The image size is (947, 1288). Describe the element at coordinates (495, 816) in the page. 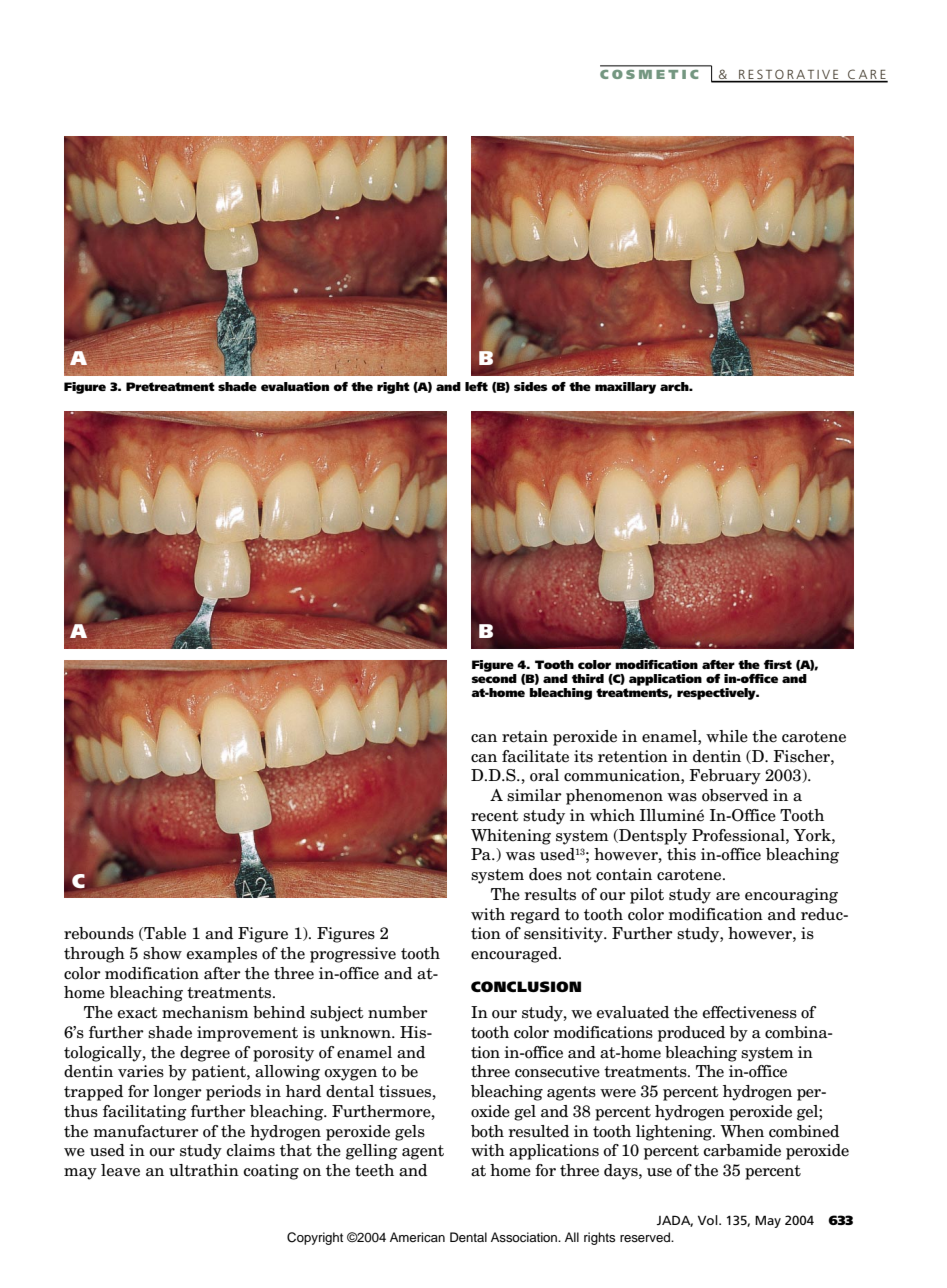

I see `recent` at that location.
